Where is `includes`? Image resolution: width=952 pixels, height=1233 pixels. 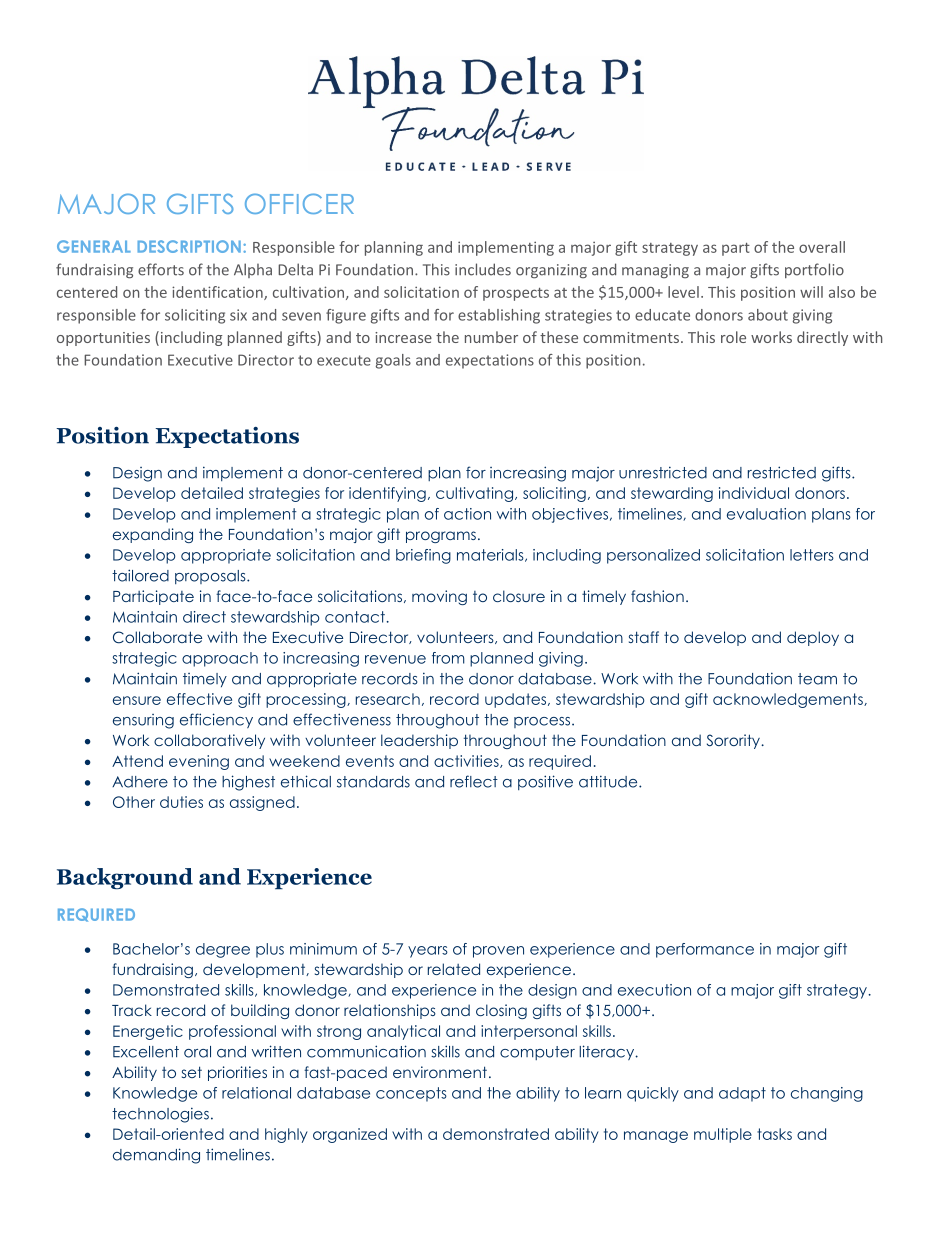 includes is located at coordinates (483, 269).
